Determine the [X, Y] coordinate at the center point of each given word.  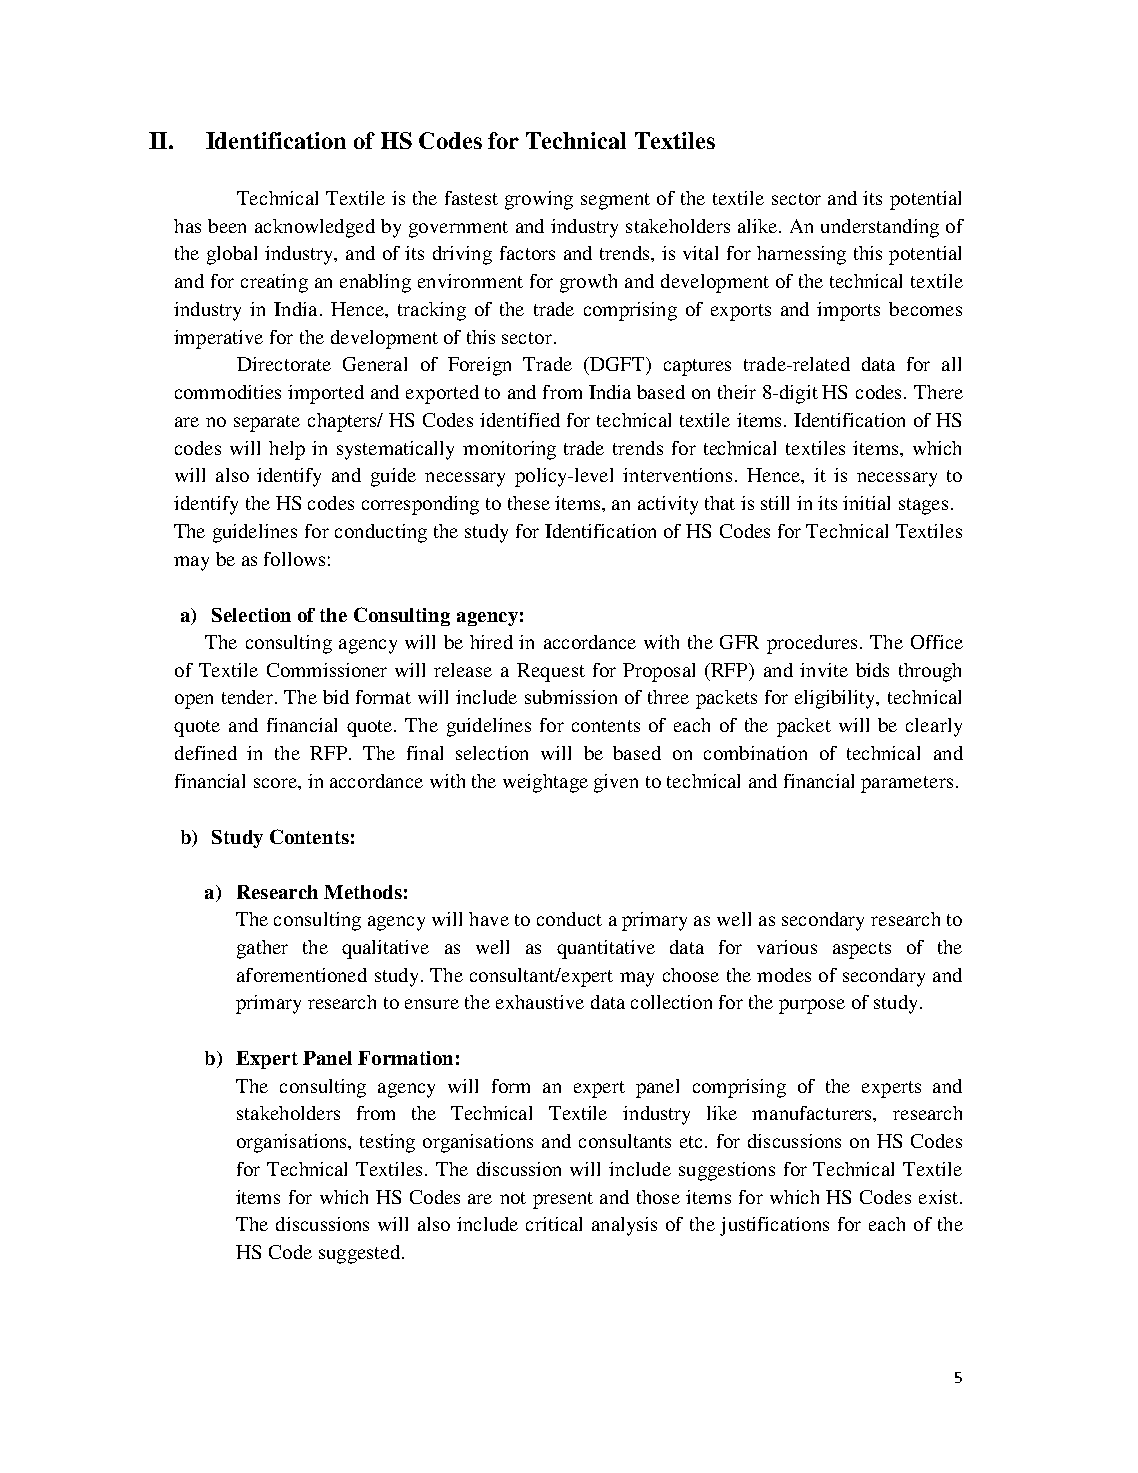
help [287, 450]
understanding [880, 228]
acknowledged [315, 228]
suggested [361, 1254]
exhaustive [540, 1002]
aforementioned [302, 975]
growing [539, 200]
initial [866, 503]
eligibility [836, 699]
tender [249, 697]
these [529, 503]
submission [571, 697]
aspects [862, 950]
